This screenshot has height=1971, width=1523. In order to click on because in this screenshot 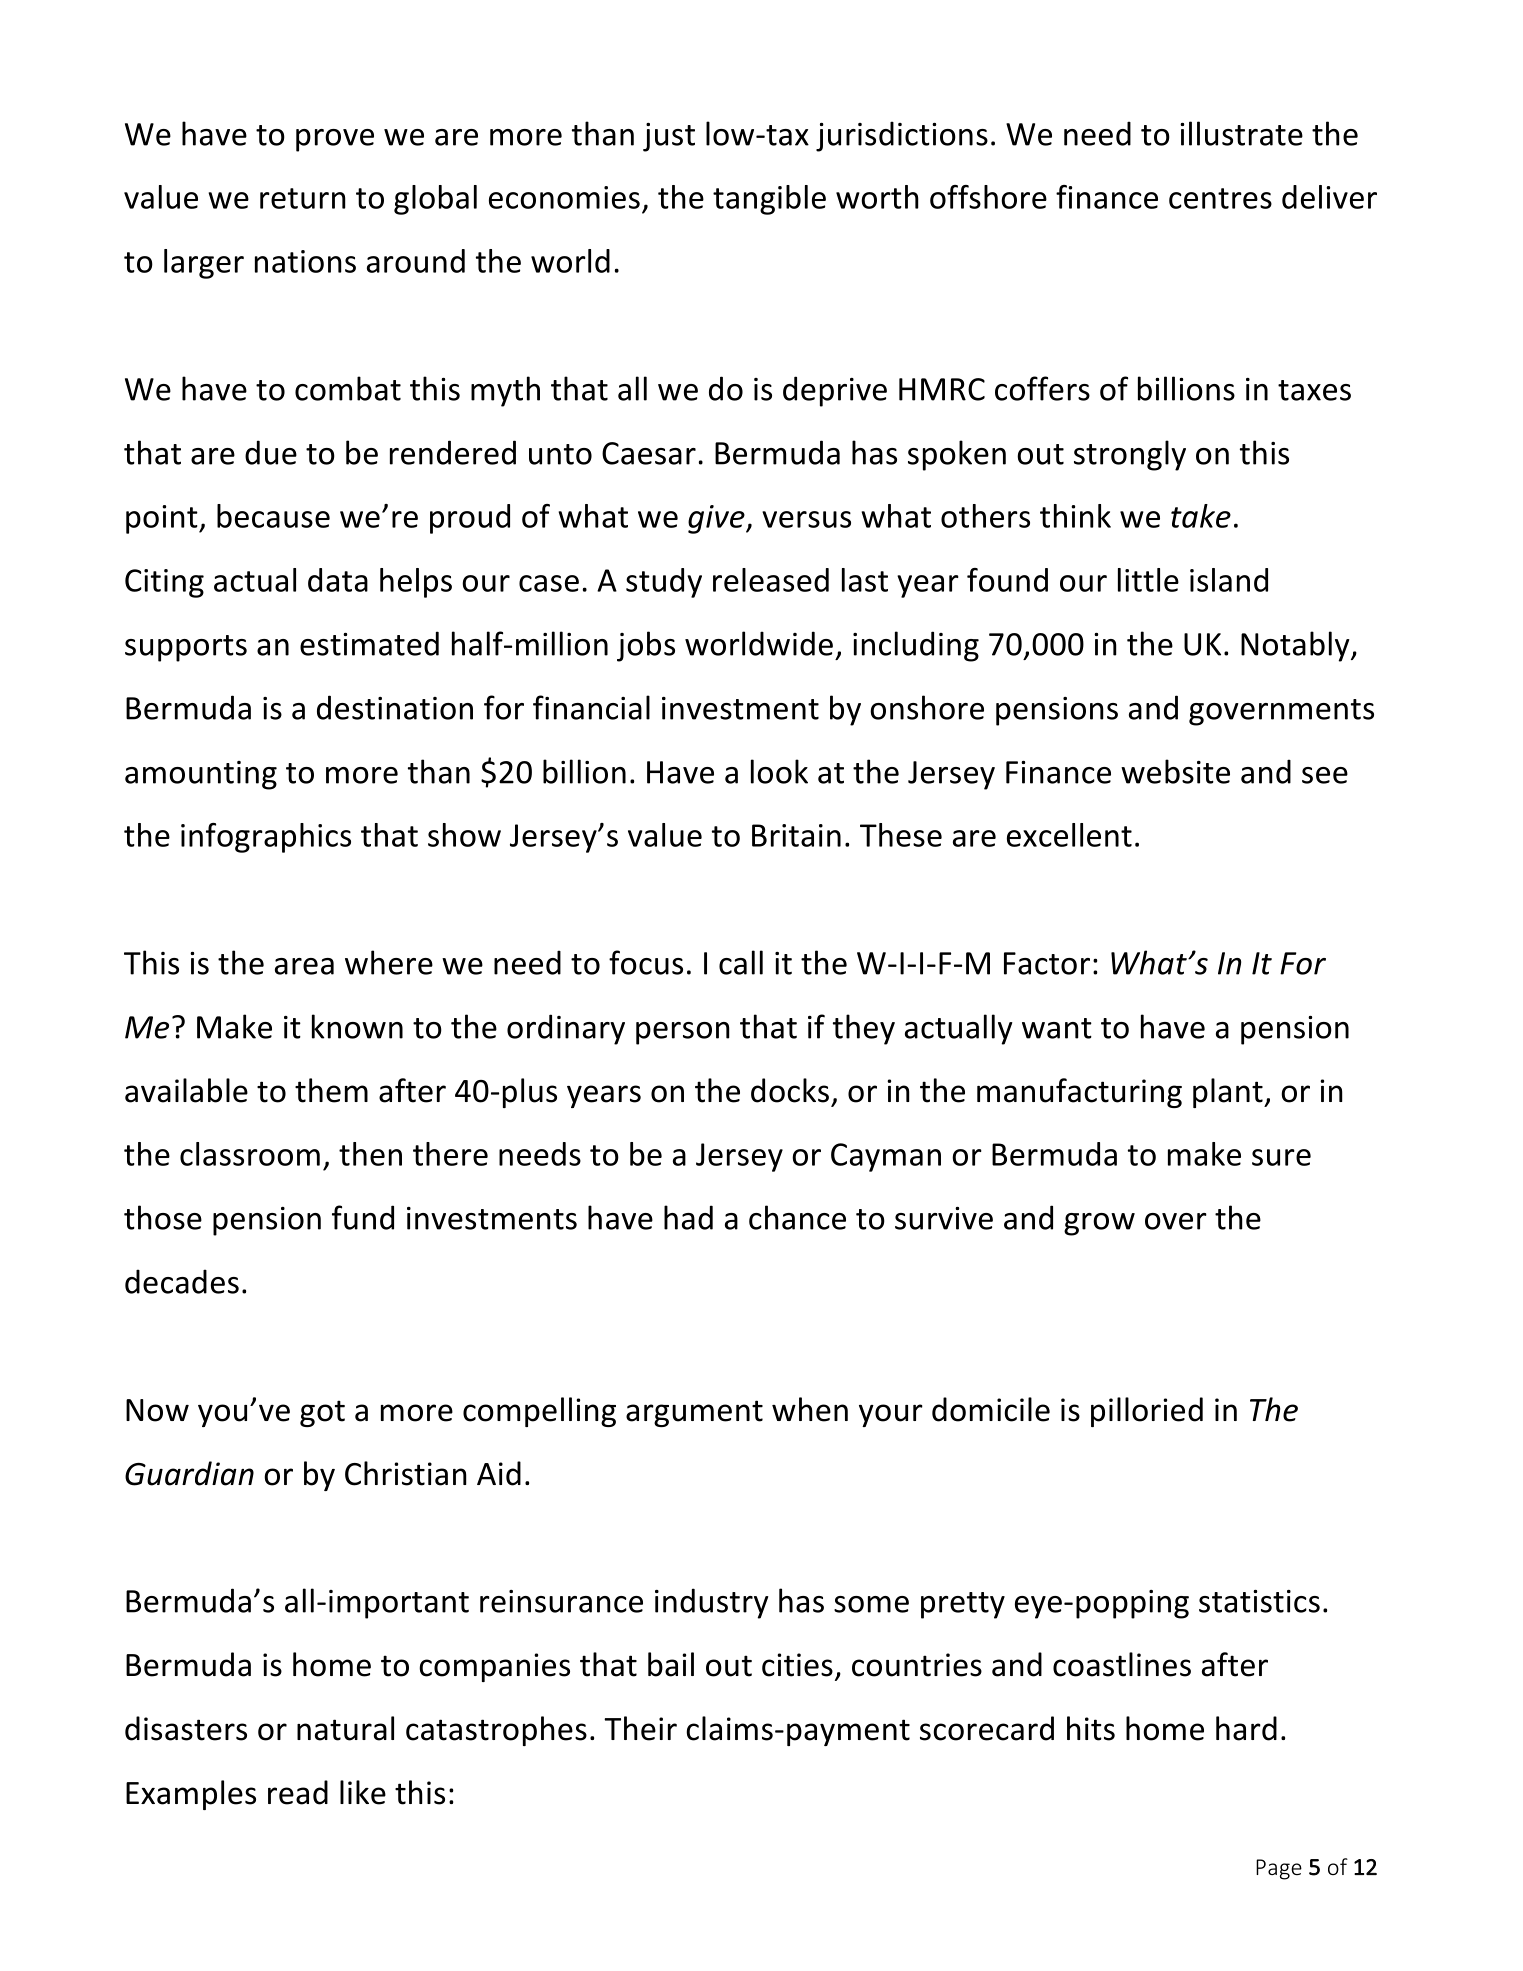, I will do `click(273, 516)`.
